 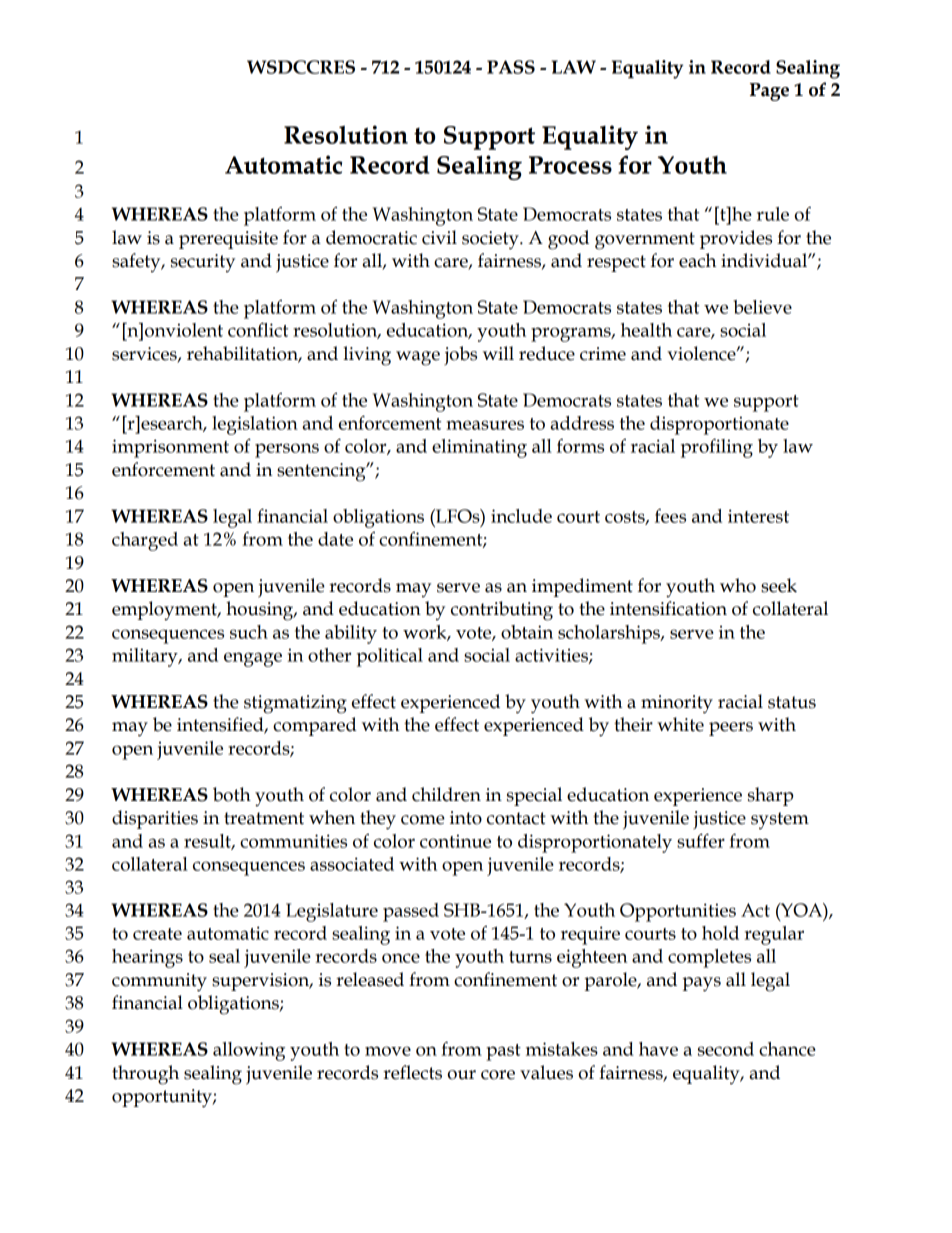 What do you see at coordinates (249, 632) in the image?
I see `such` at bounding box center [249, 632].
